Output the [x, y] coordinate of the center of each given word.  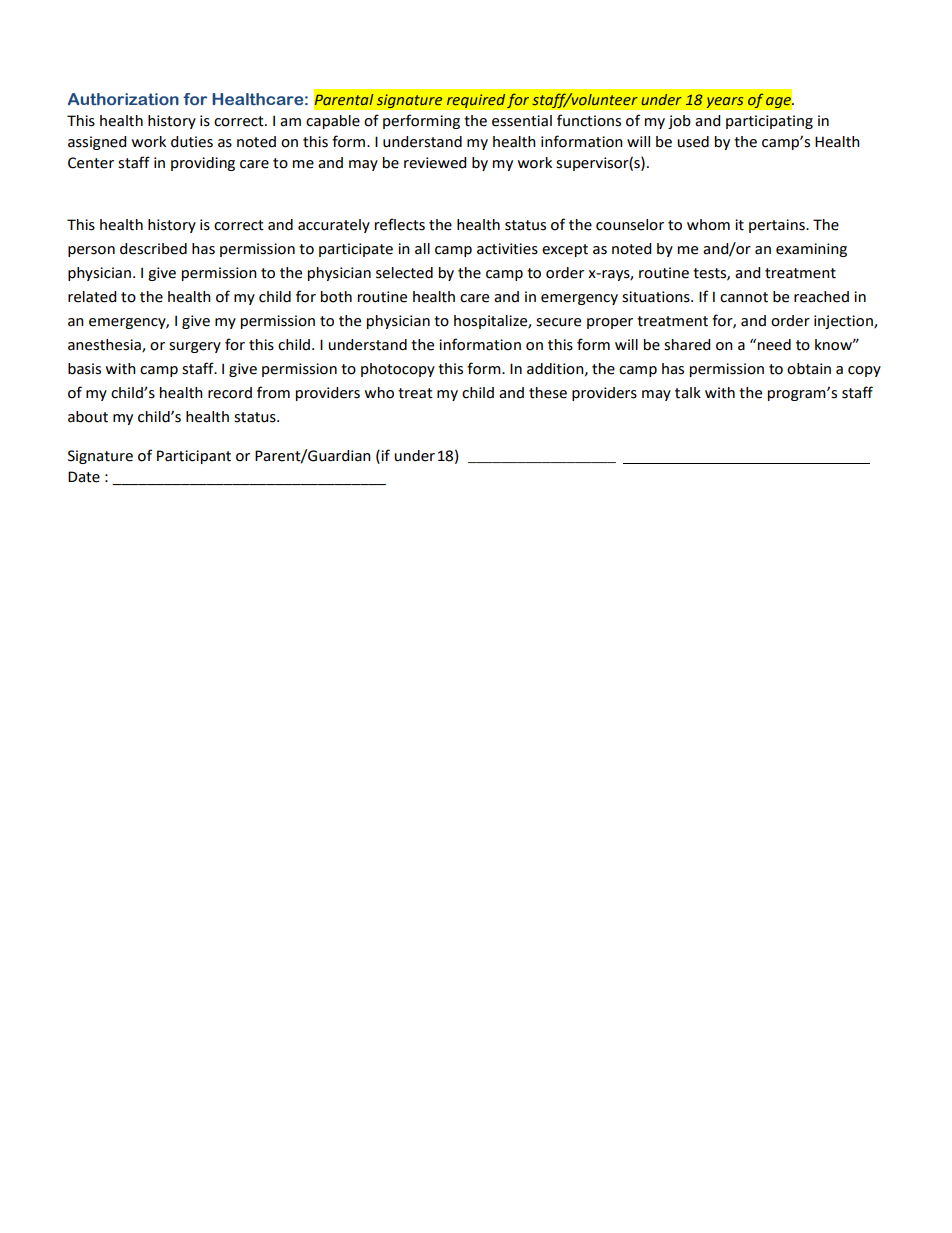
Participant [194, 457]
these [548, 393]
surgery [195, 347]
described [153, 249]
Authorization [123, 99]
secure [558, 322]
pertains [778, 226]
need [774, 345]
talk [688, 393]
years [725, 103]
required [476, 101]
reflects [400, 224]
